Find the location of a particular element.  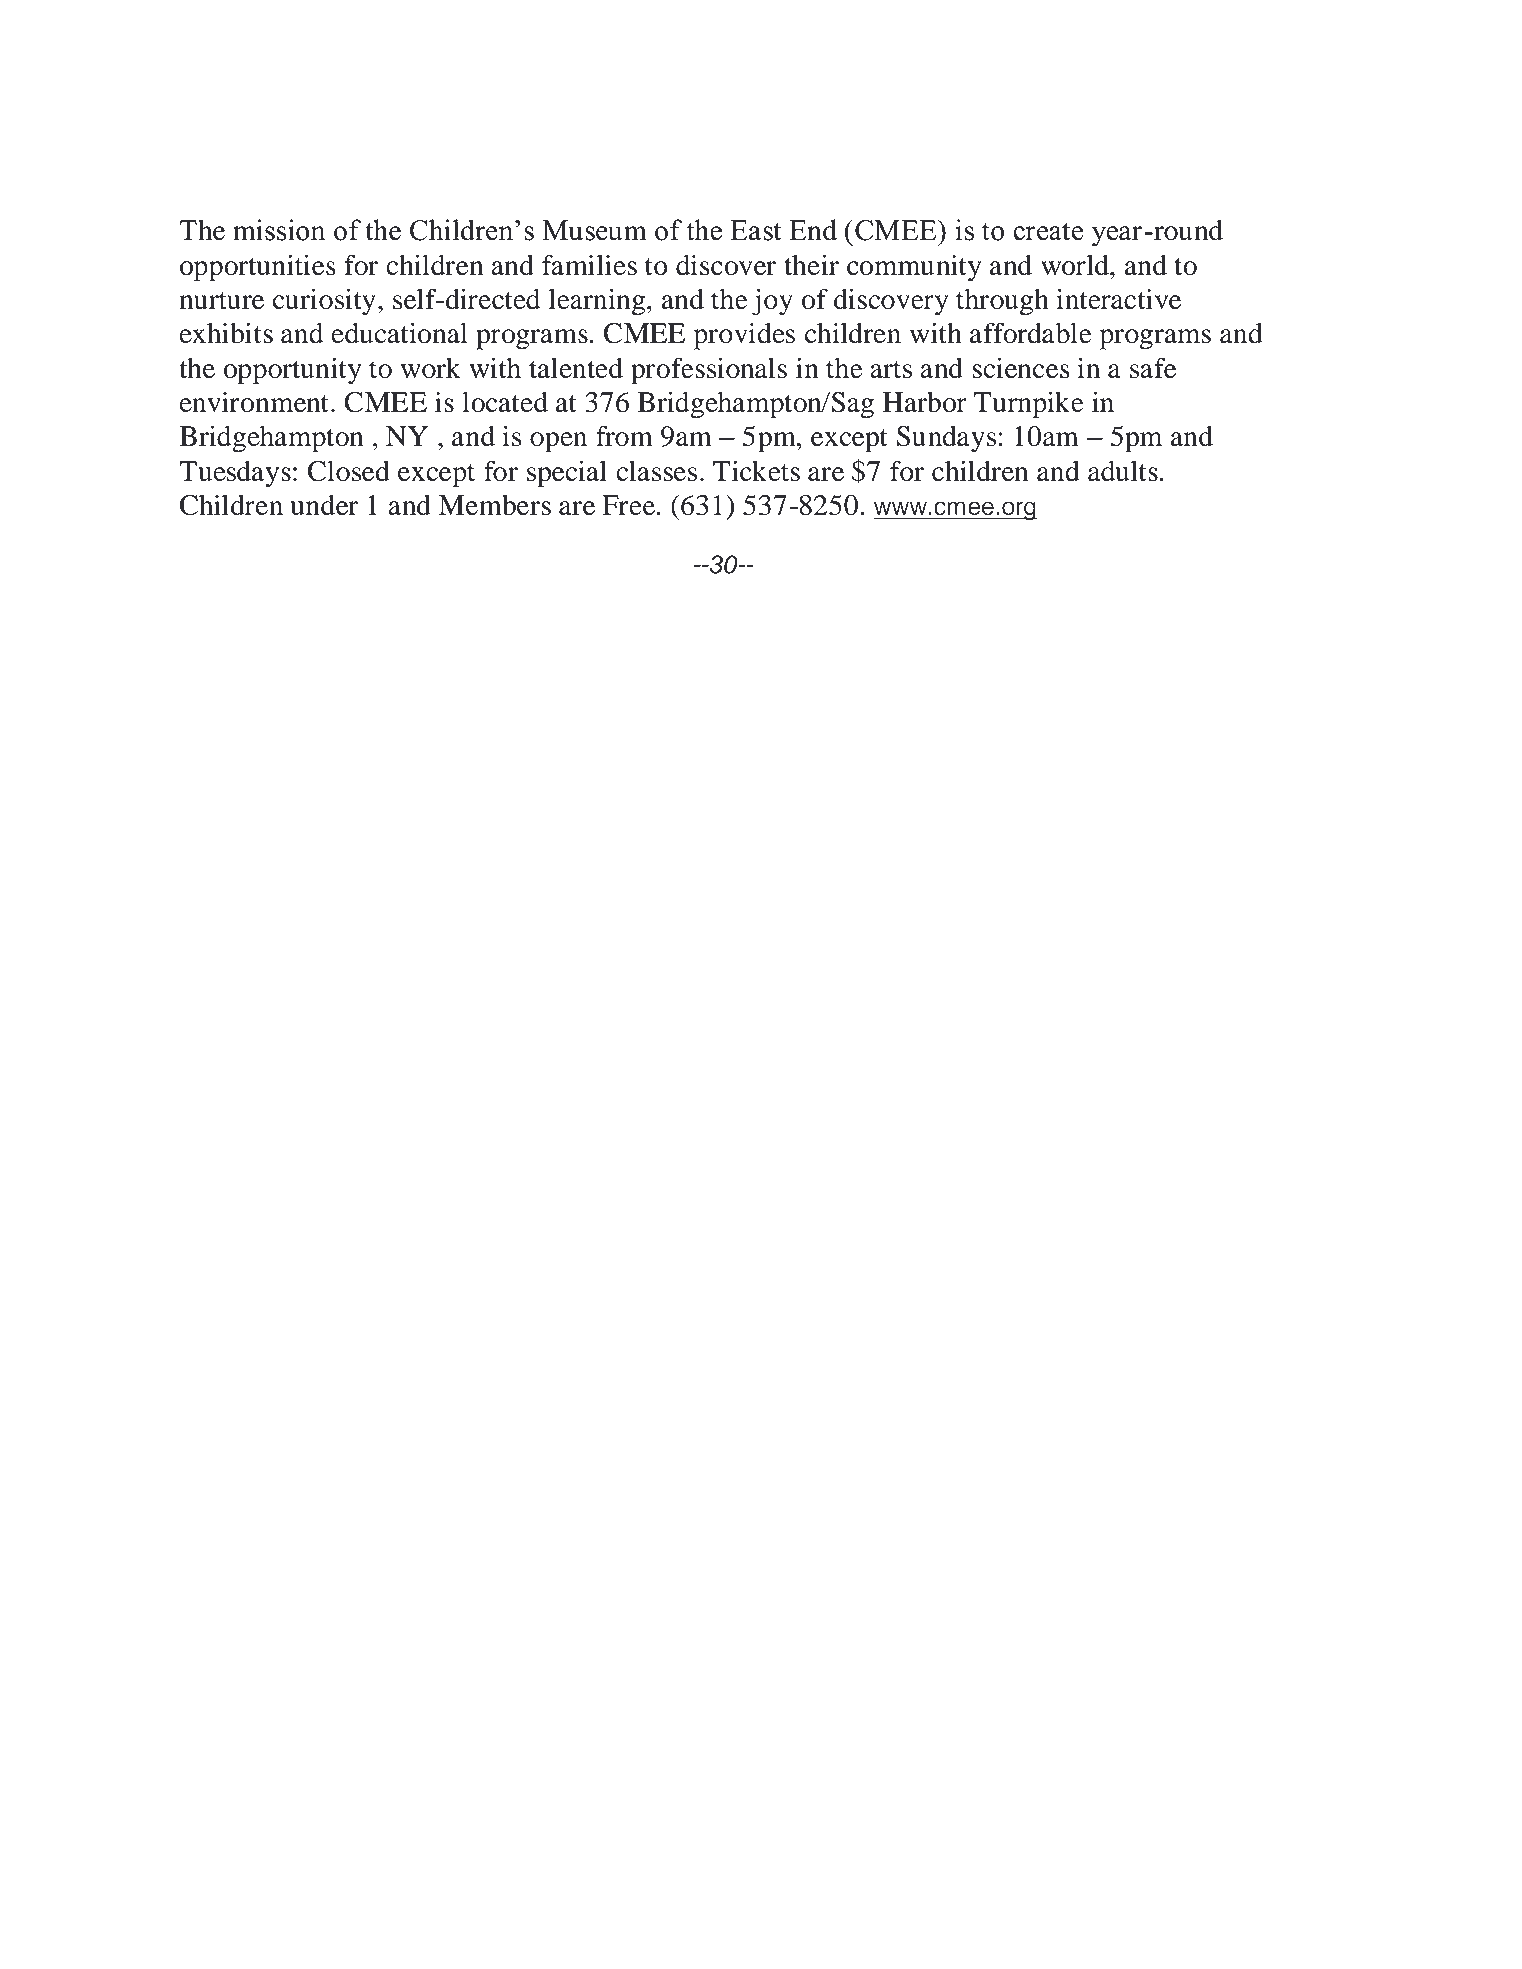

environment is located at coordinates (254, 402).
